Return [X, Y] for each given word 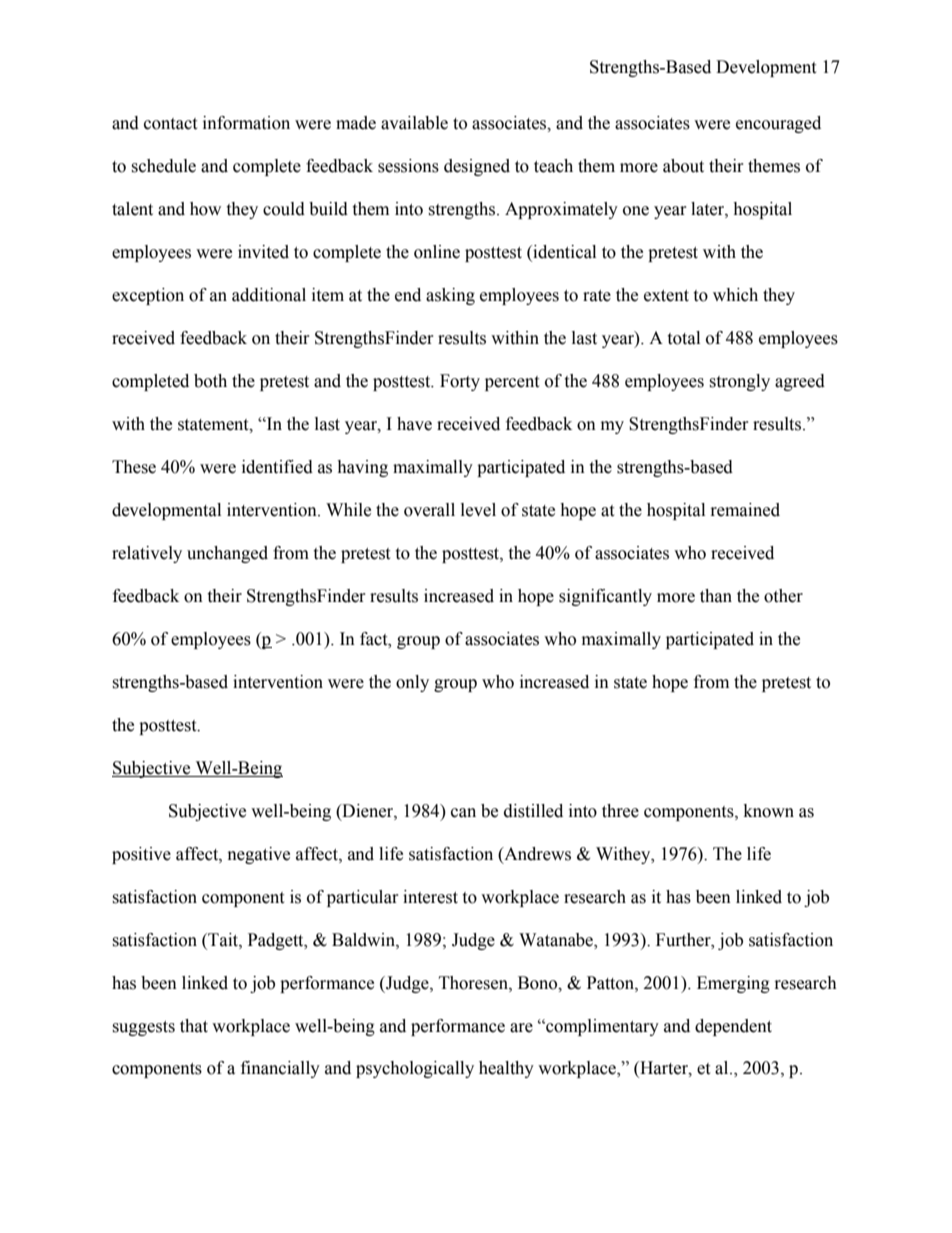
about [683, 166]
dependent [733, 1027]
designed [477, 167]
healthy [506, 1069]
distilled [533, 811]
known [769, 811]
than [716, 596]
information [246, 123]
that [194, 1026]
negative [259, 855]
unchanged [227, 554]
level [478, 510]
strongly [739, 382]
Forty [460, 382]
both [210, 381]
